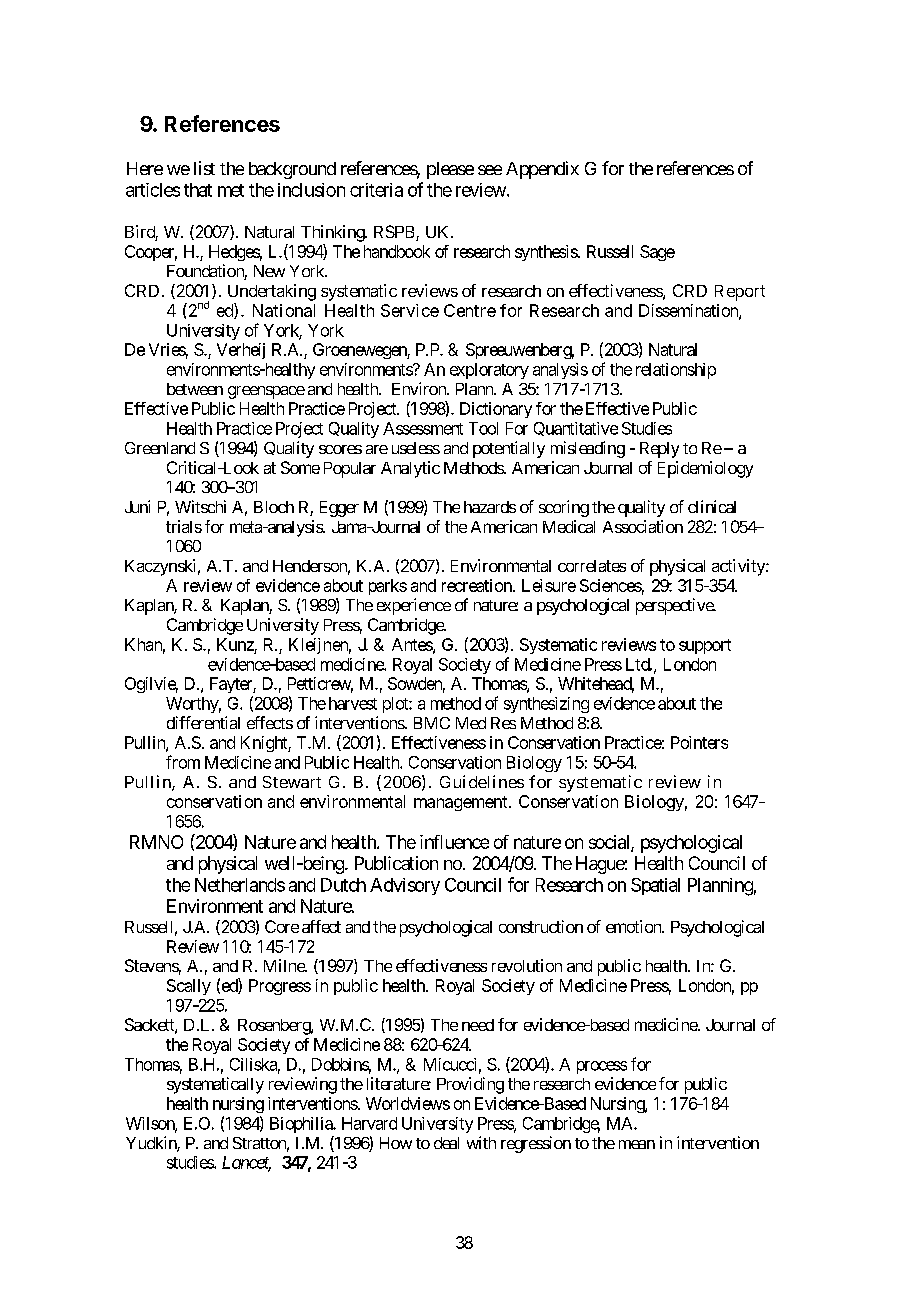 The image size is (924, 1308). I want to click on Advisory, so click(405, 886).
